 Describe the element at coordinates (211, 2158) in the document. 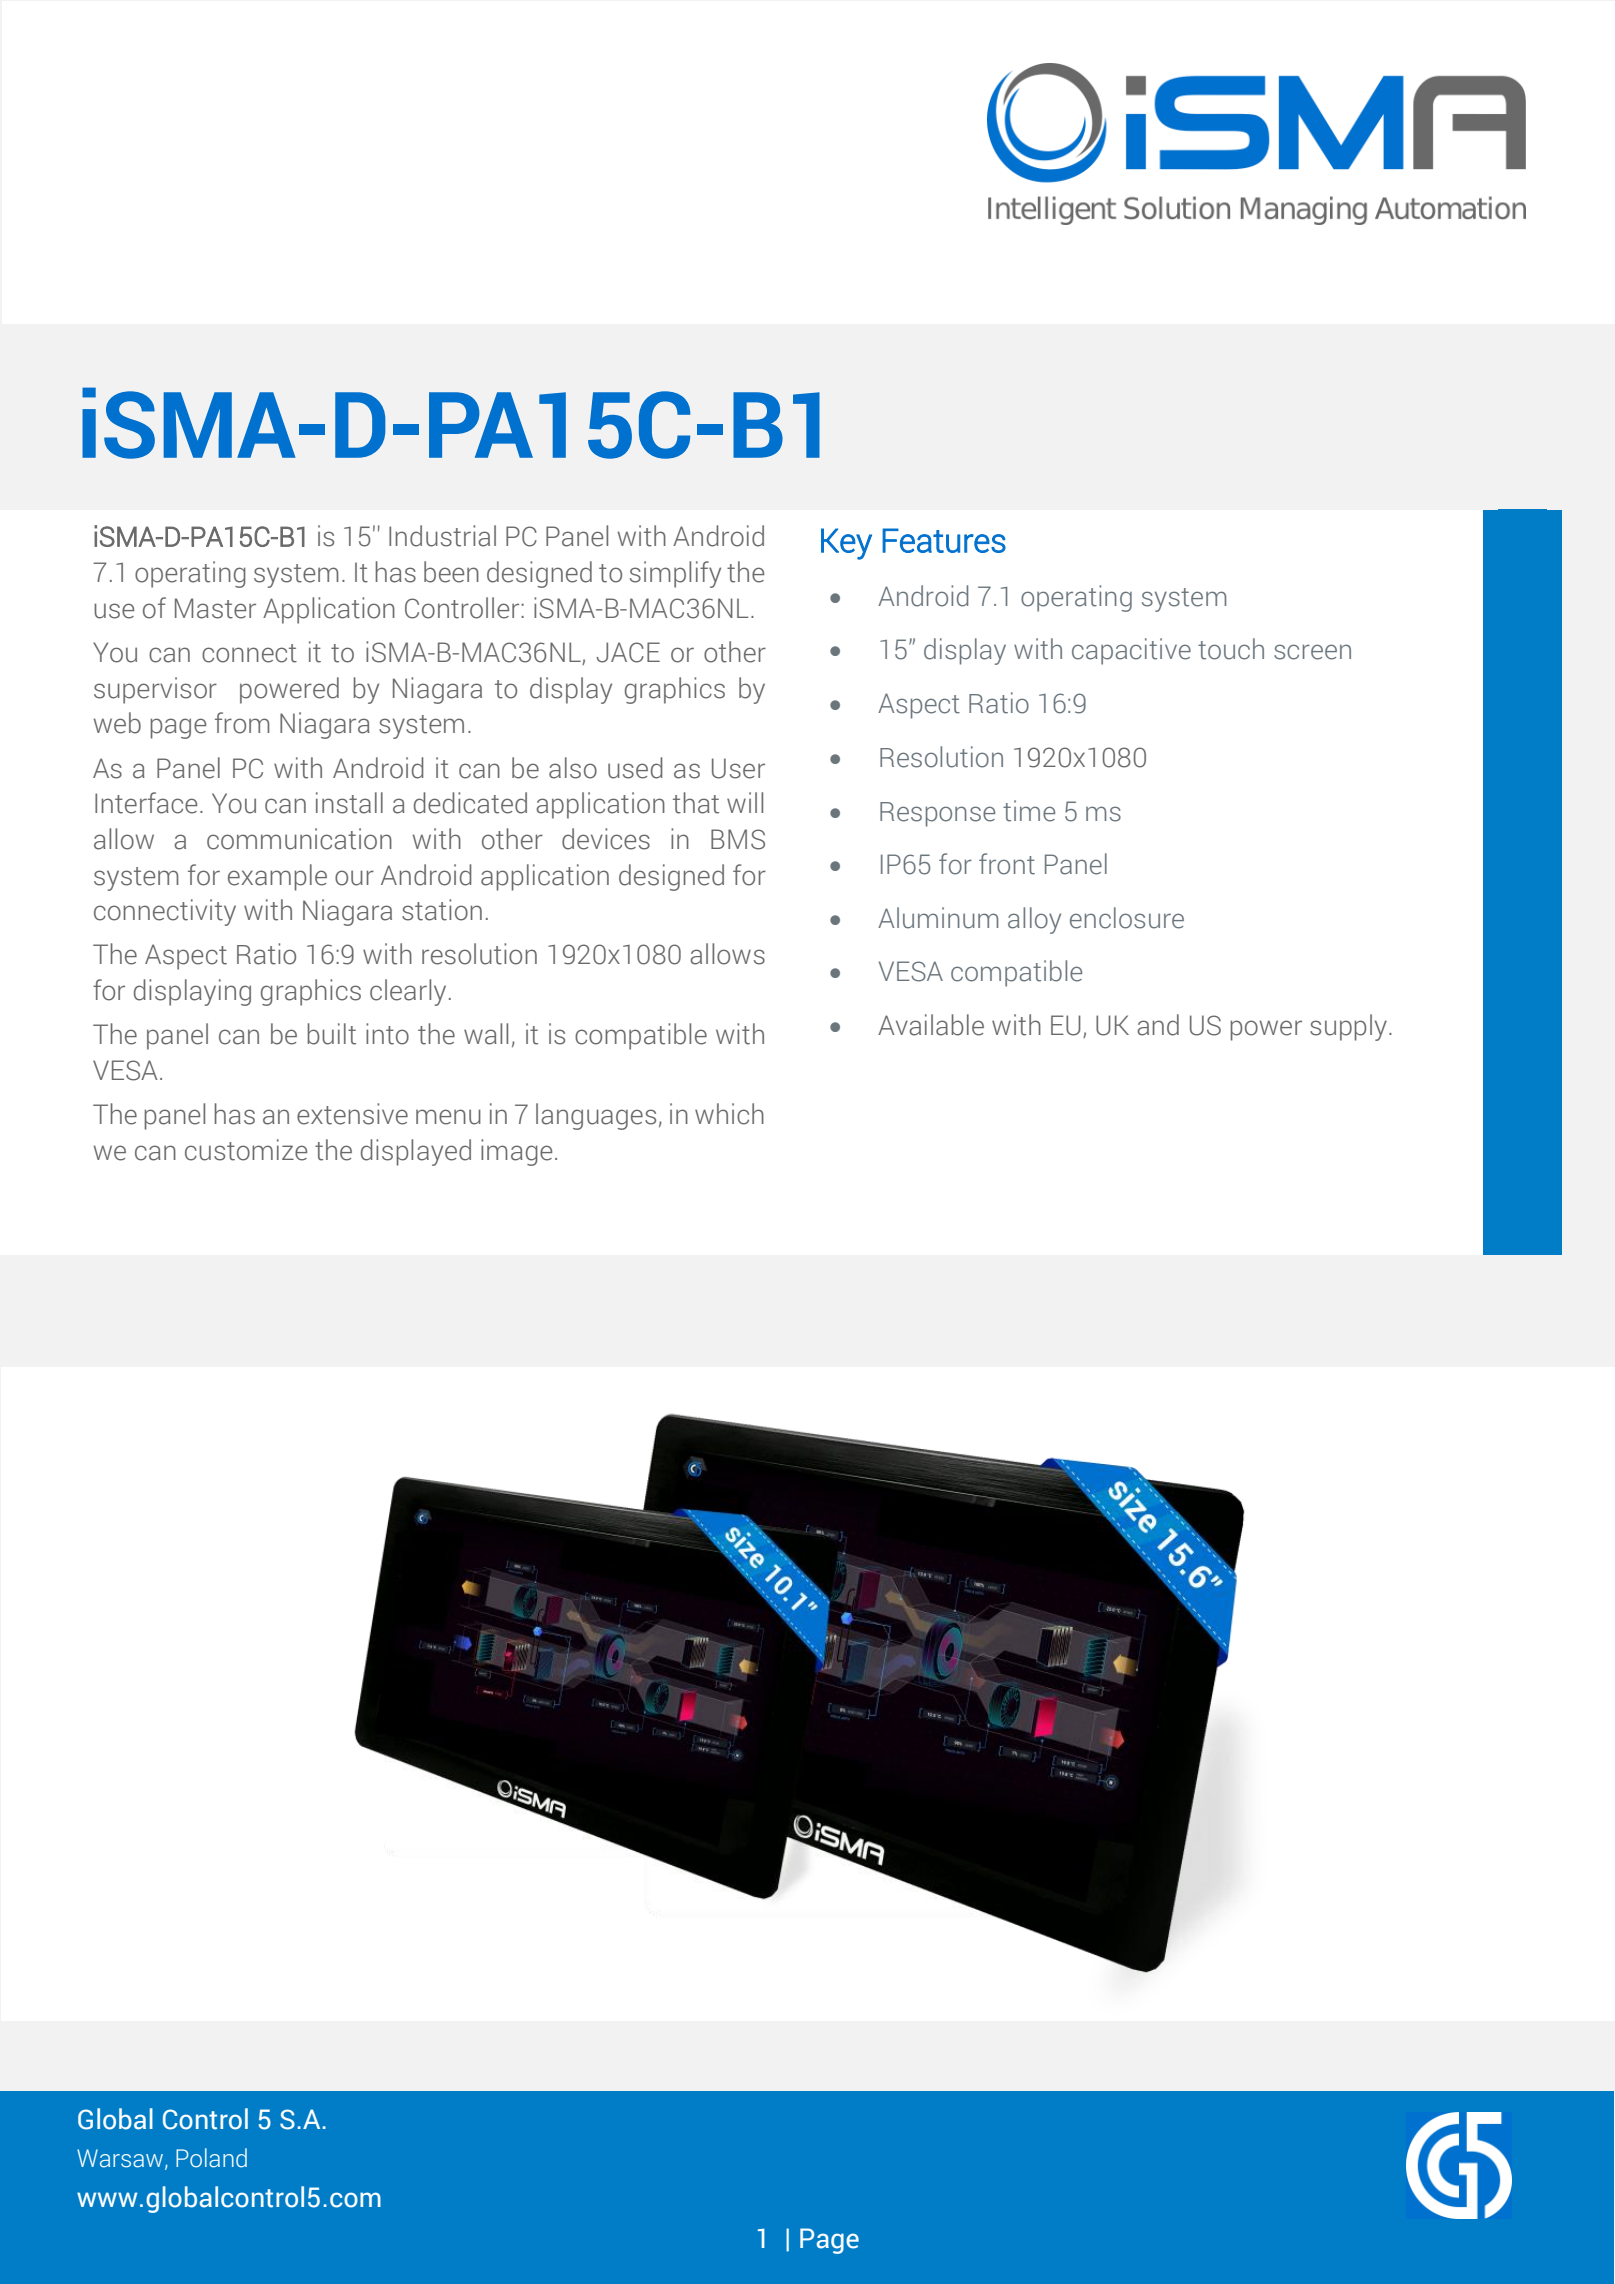

I see `Poland` at that location.
